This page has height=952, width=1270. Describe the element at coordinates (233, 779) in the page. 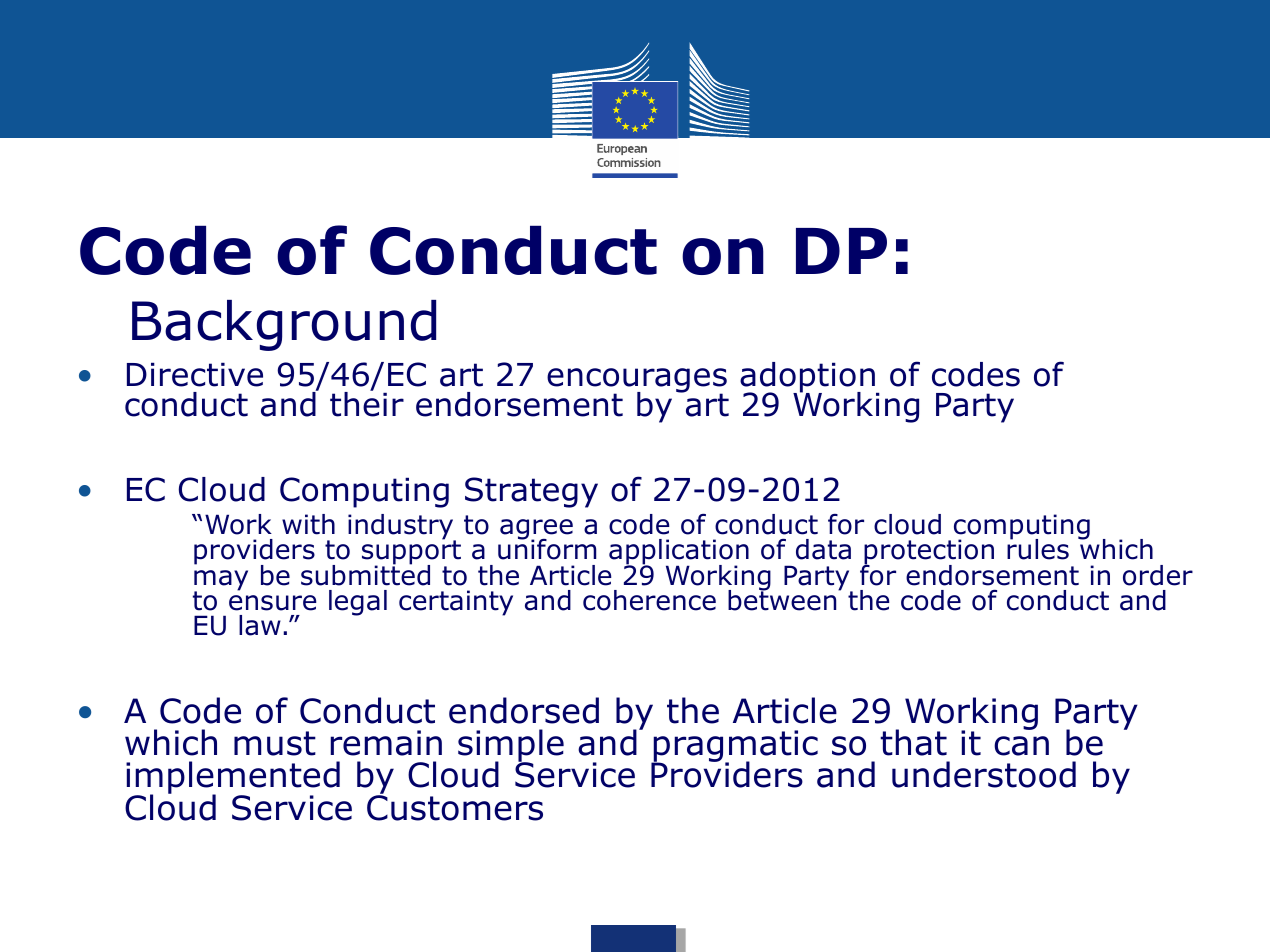

I see `implemented` at that location.
